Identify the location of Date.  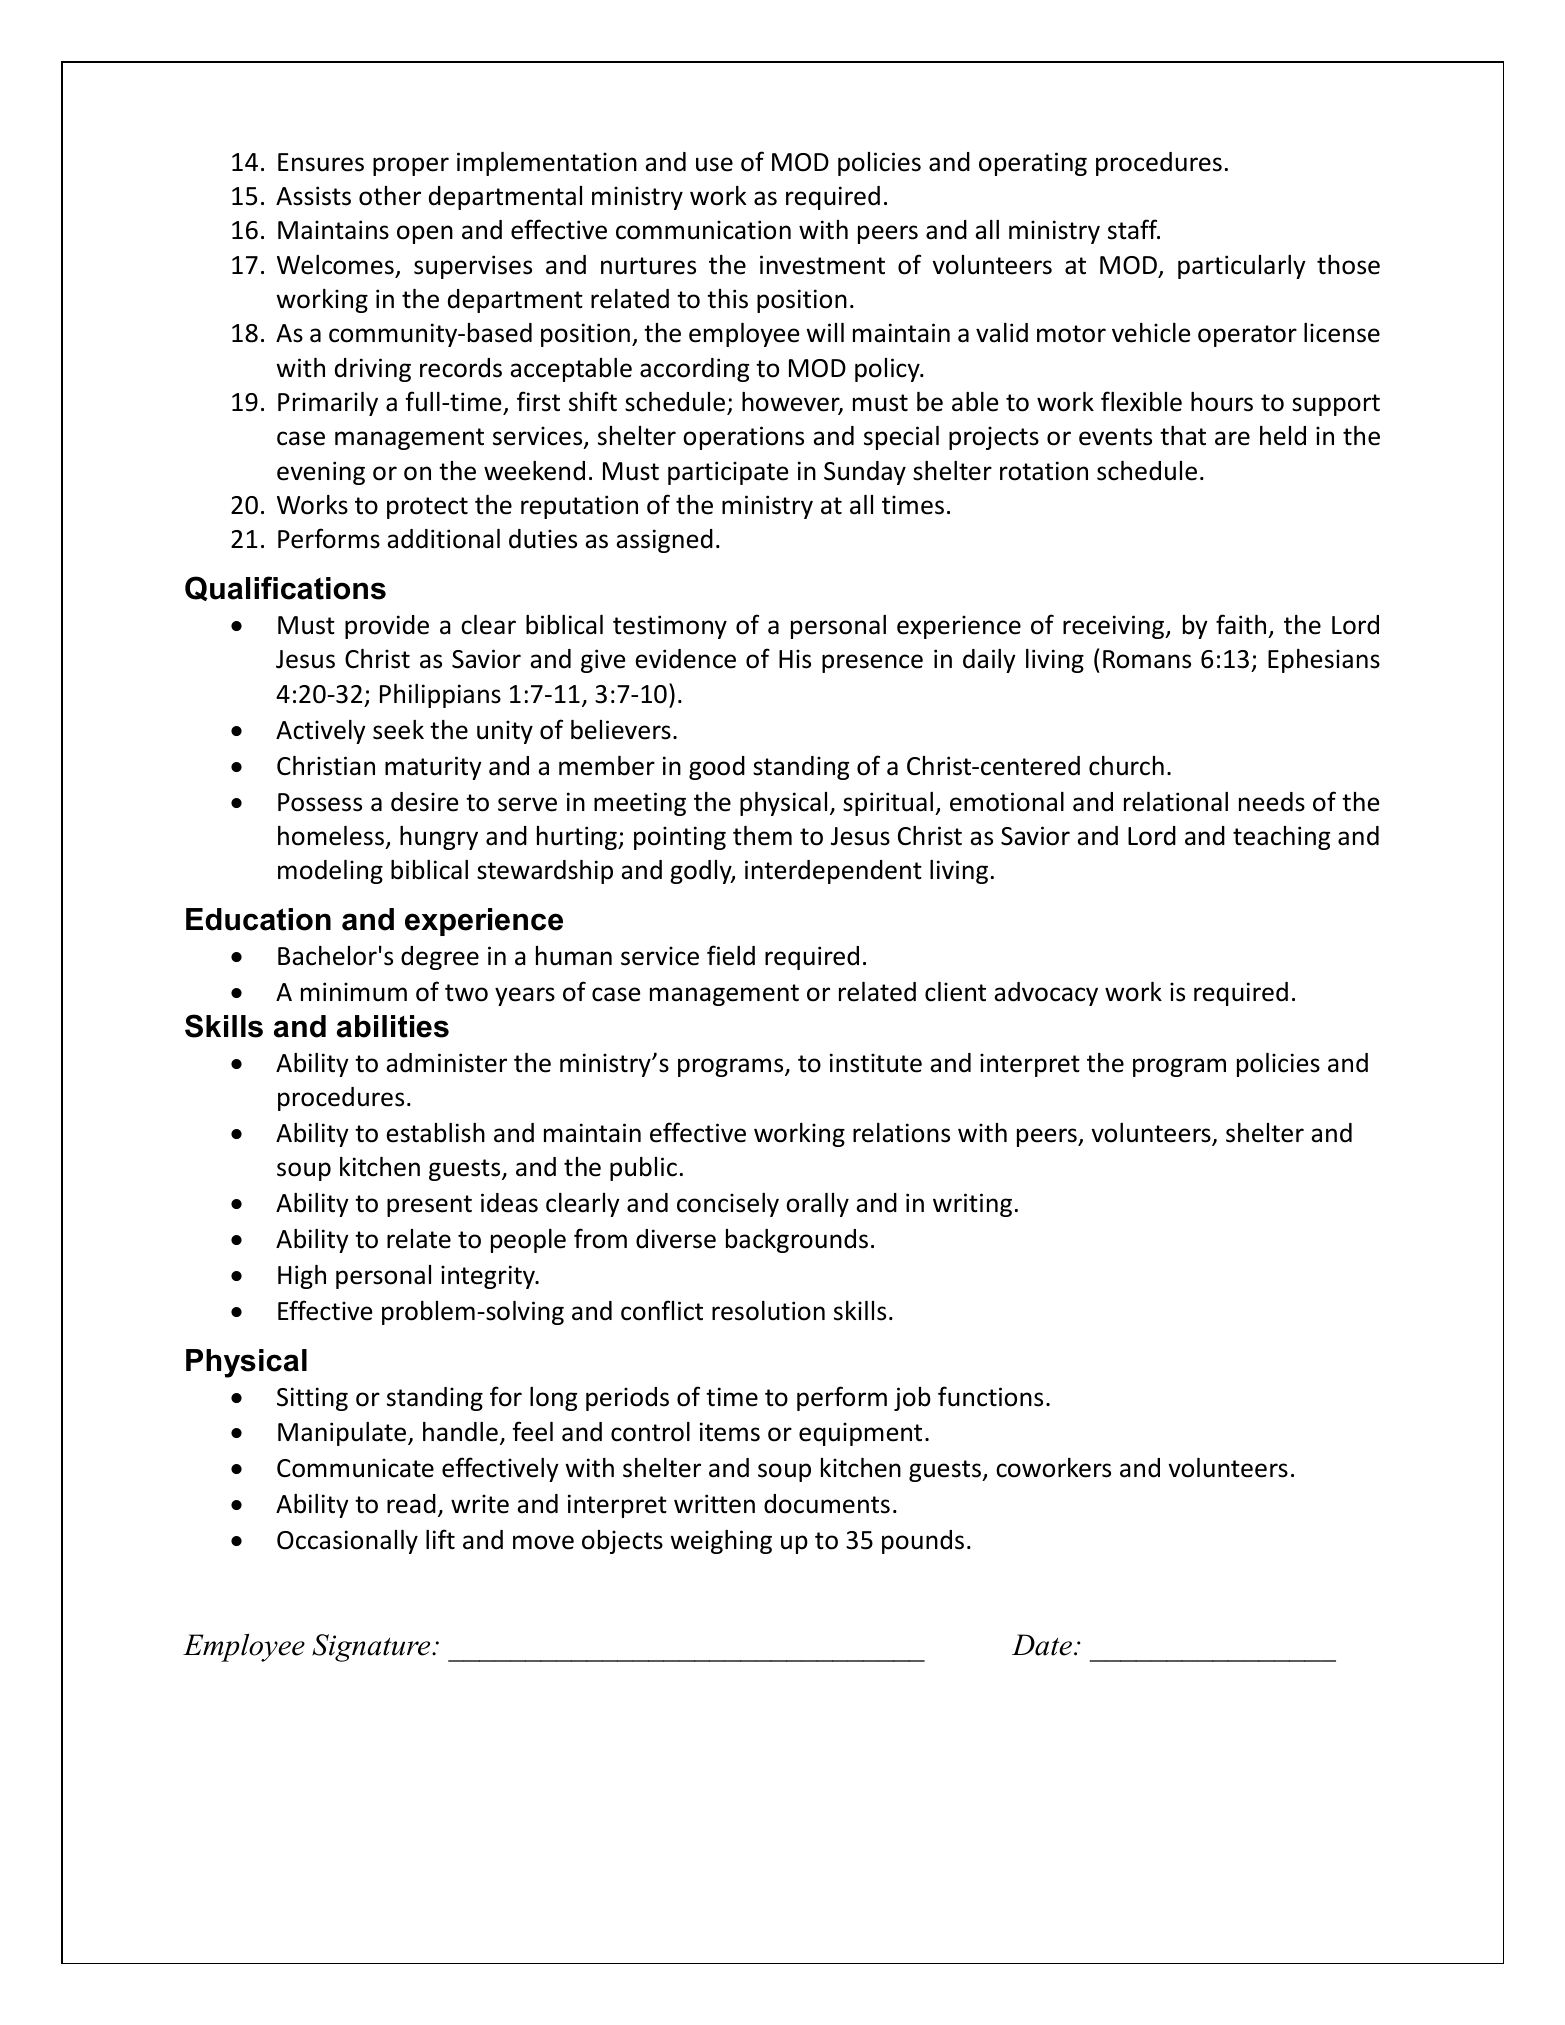
(1043, 1645).
